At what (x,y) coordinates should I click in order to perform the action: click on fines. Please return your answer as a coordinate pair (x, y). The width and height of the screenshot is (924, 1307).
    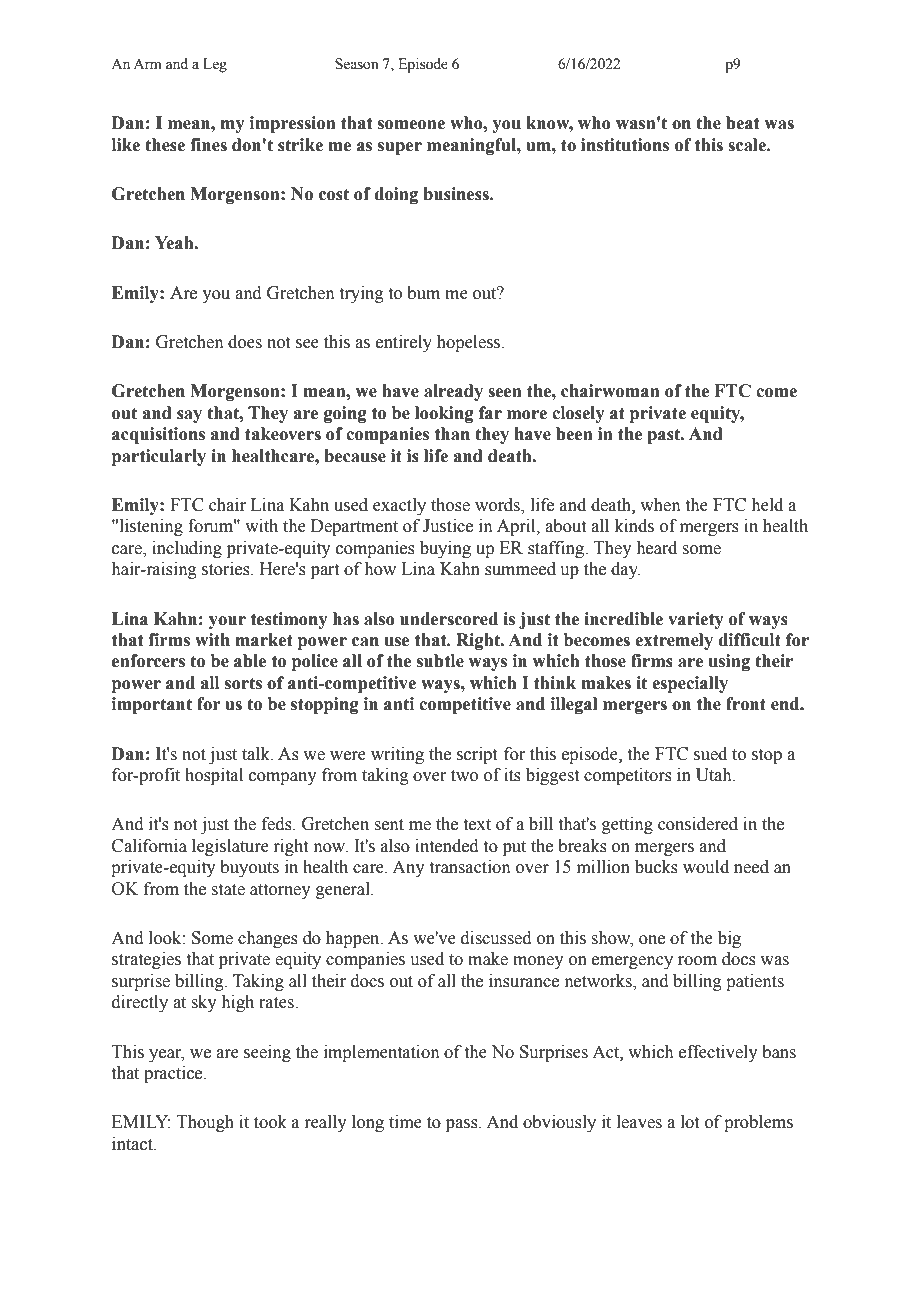
    Looking at the image, I should click on (208, 145).
